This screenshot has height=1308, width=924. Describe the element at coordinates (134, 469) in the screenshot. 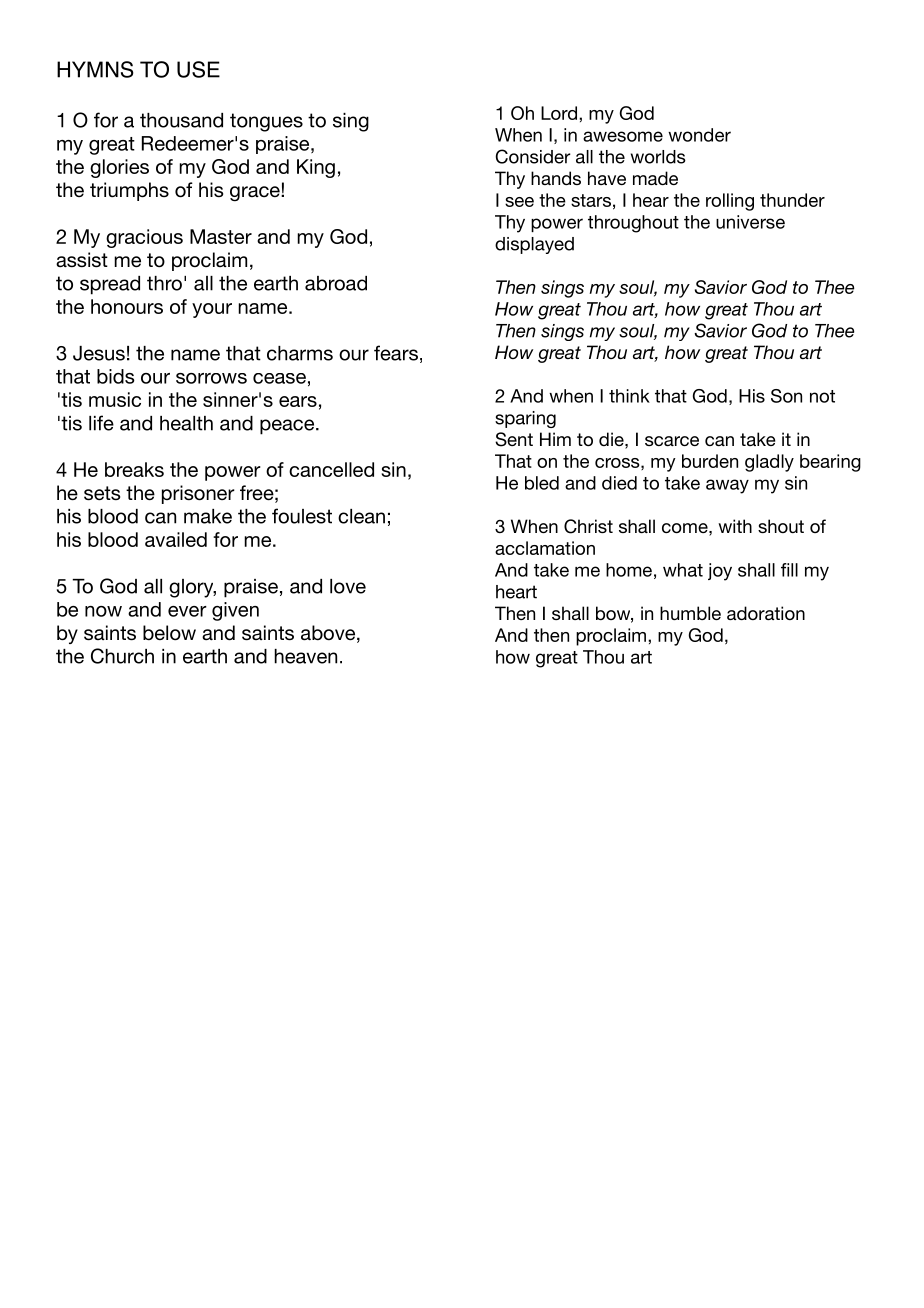

I see `breaks` at that location.
